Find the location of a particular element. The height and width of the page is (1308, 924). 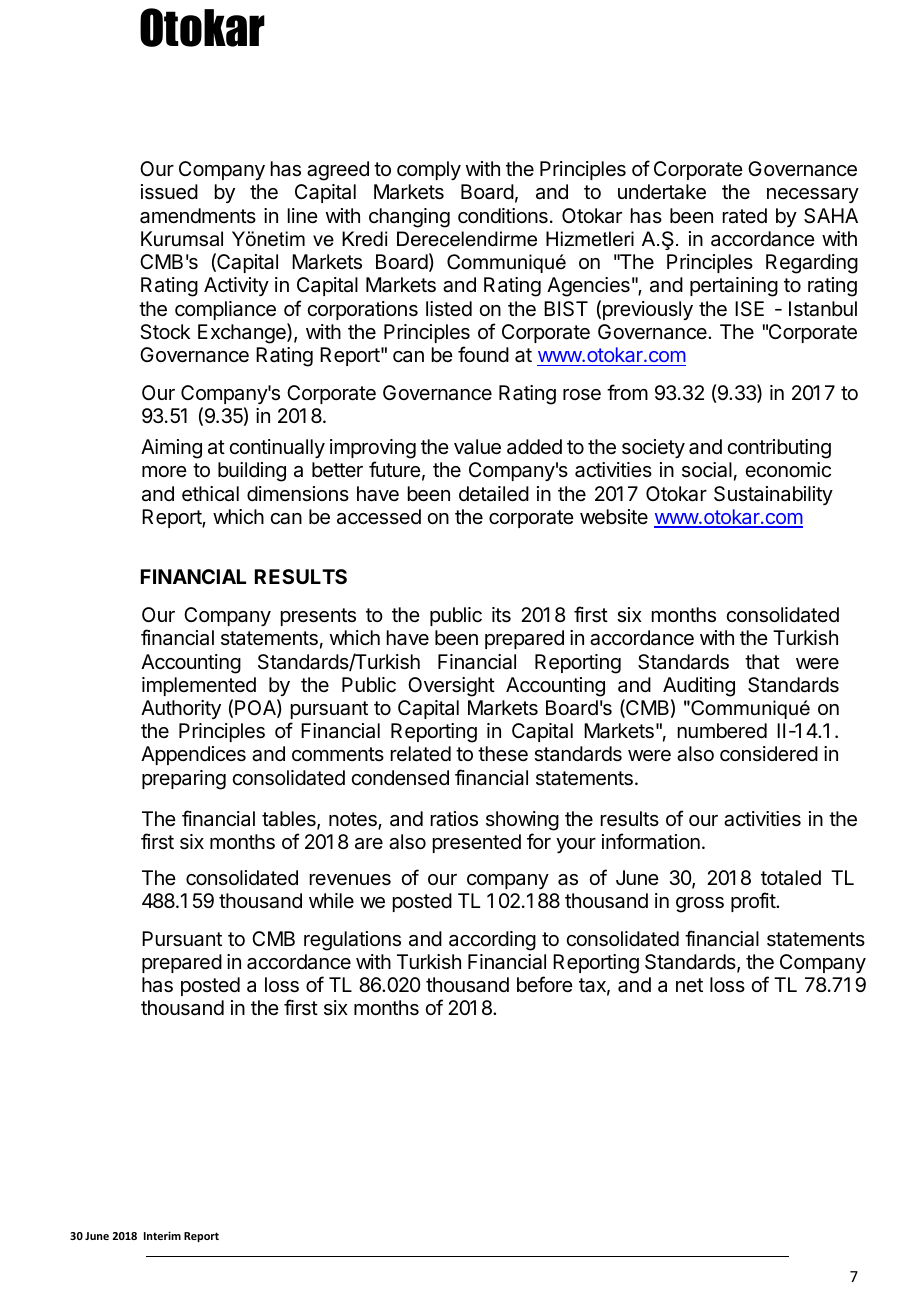

building is located at coordinates (252, 472).
